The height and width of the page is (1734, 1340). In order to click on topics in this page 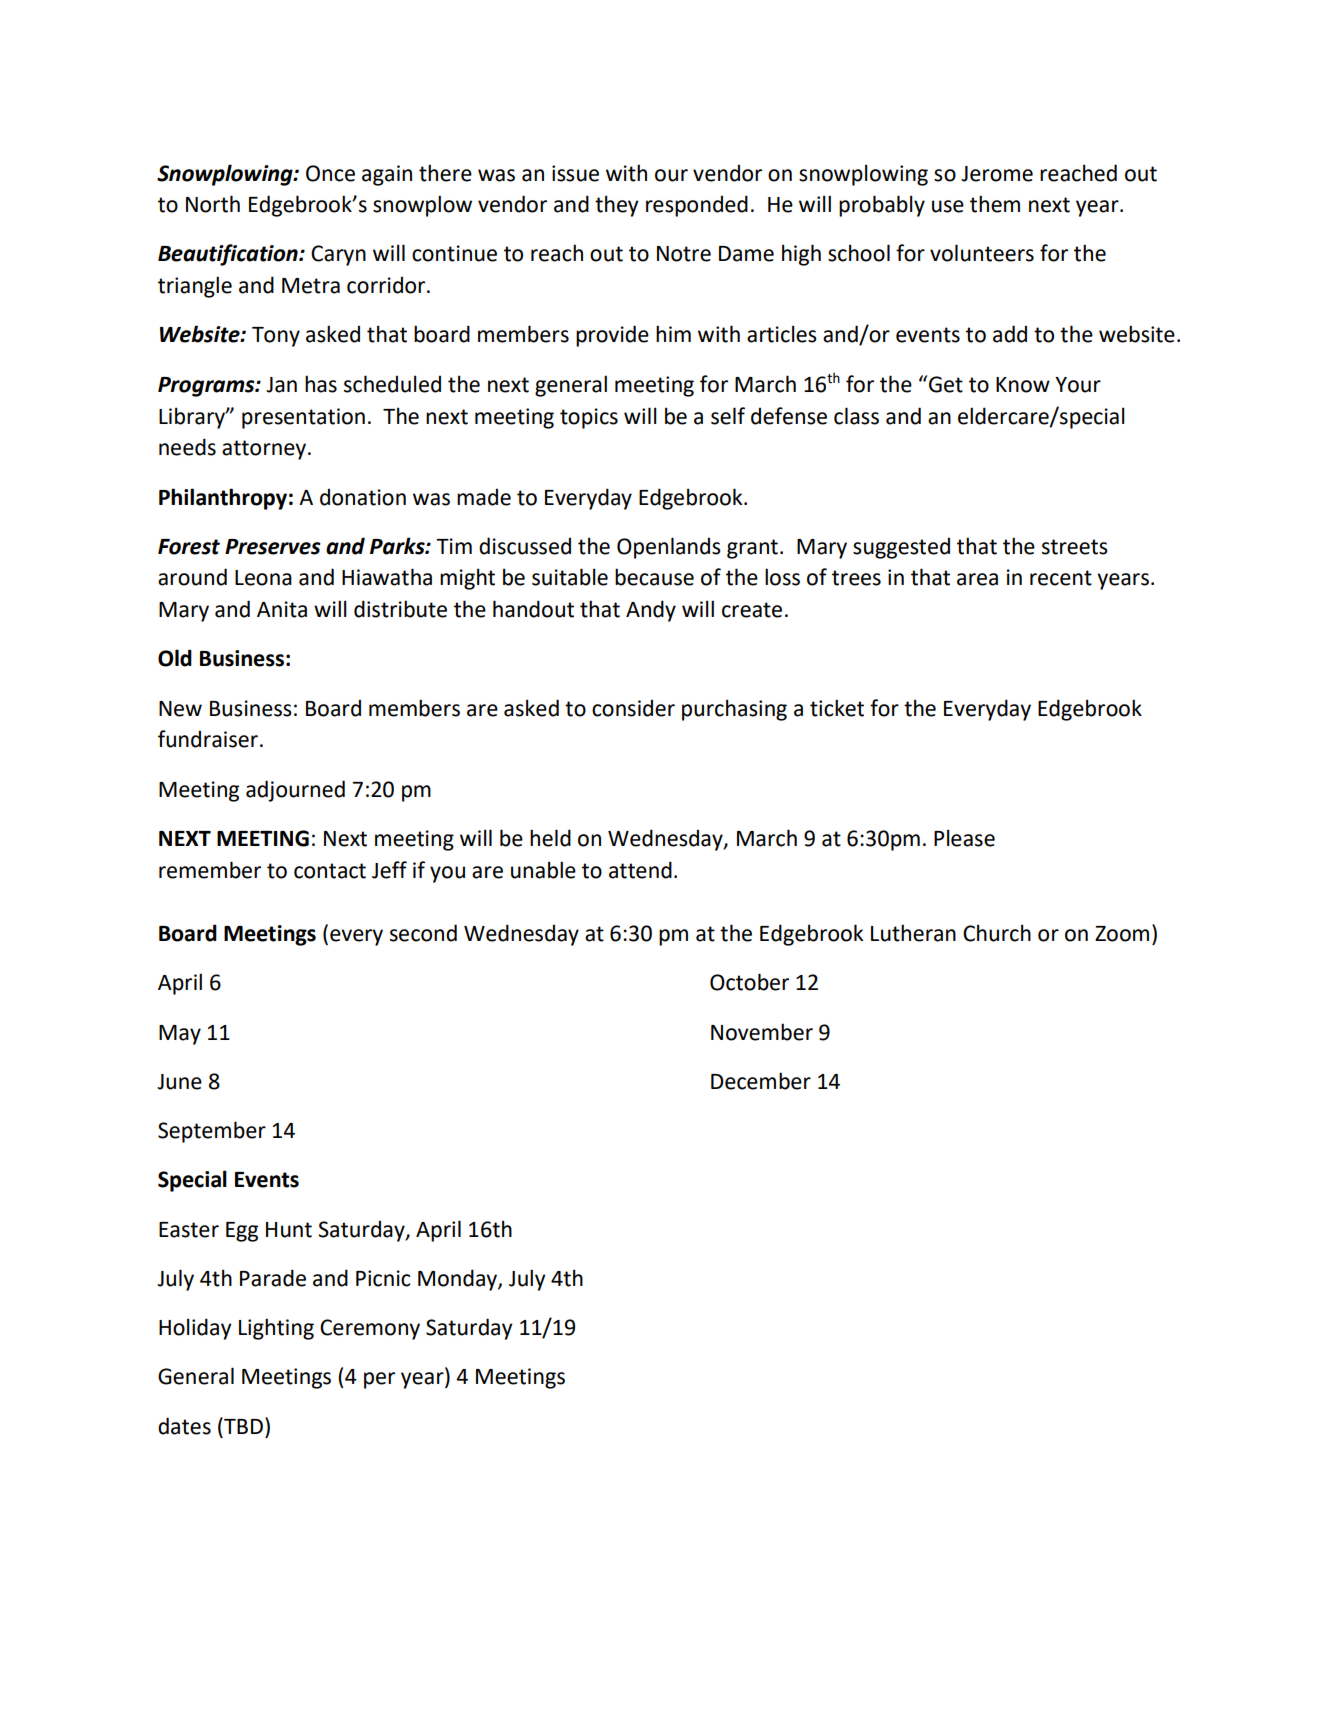, I will do `click(589, 418)`.
